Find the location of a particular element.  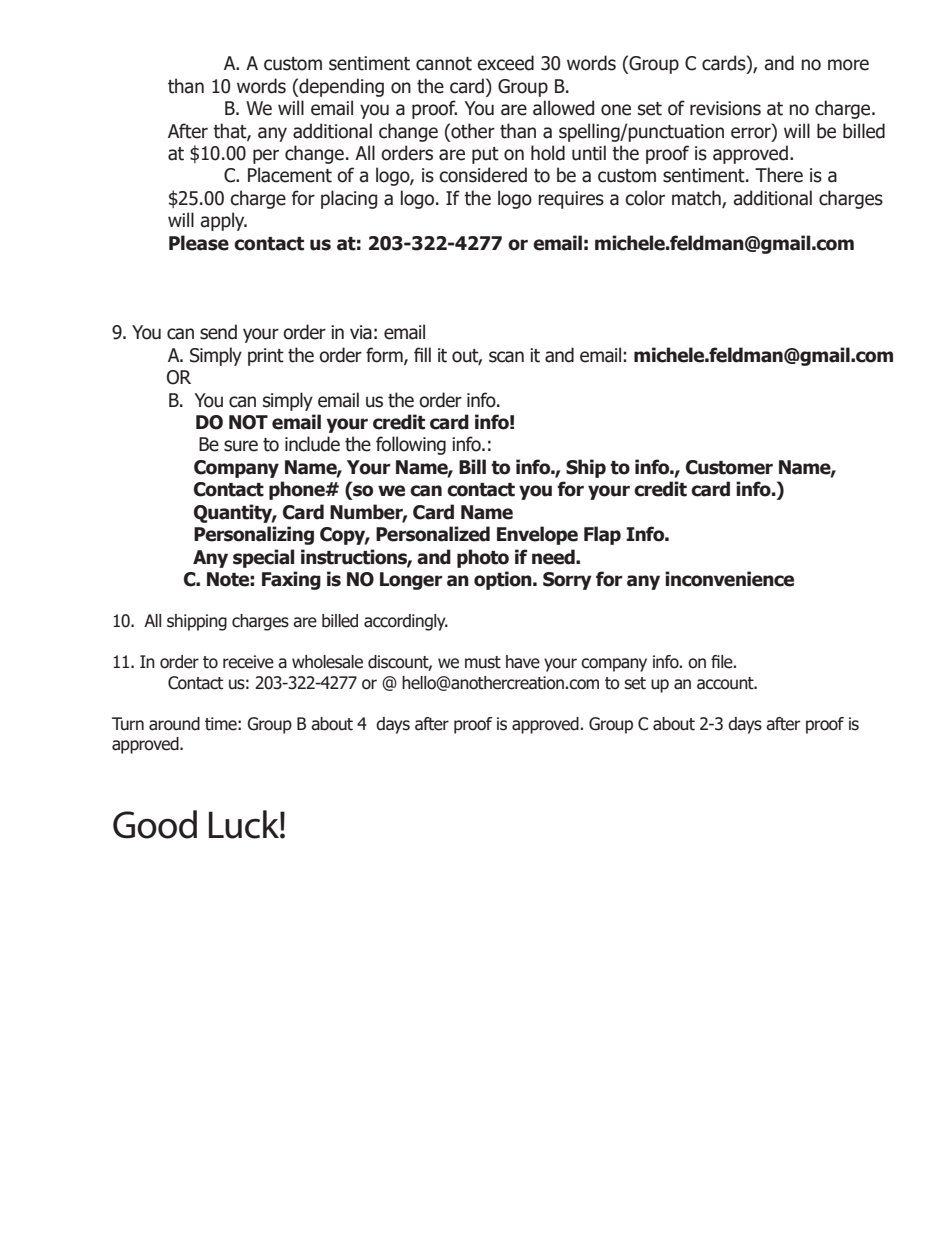

have is located at coordinates (523, 662).
